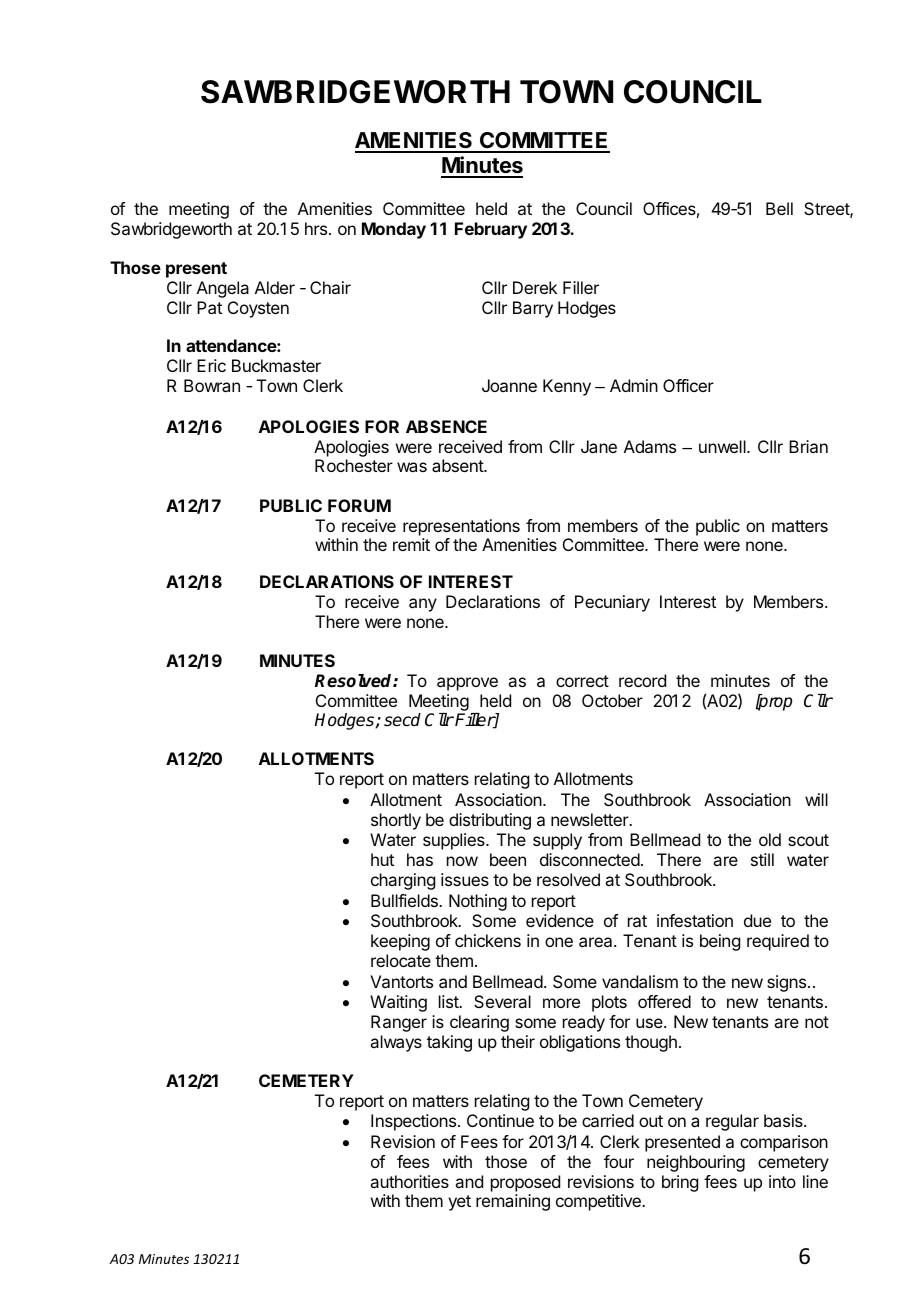 The image size is (924, 1308). Describe the element at coordinates (409, 1181) in the page. I see `authorities` at that location.
